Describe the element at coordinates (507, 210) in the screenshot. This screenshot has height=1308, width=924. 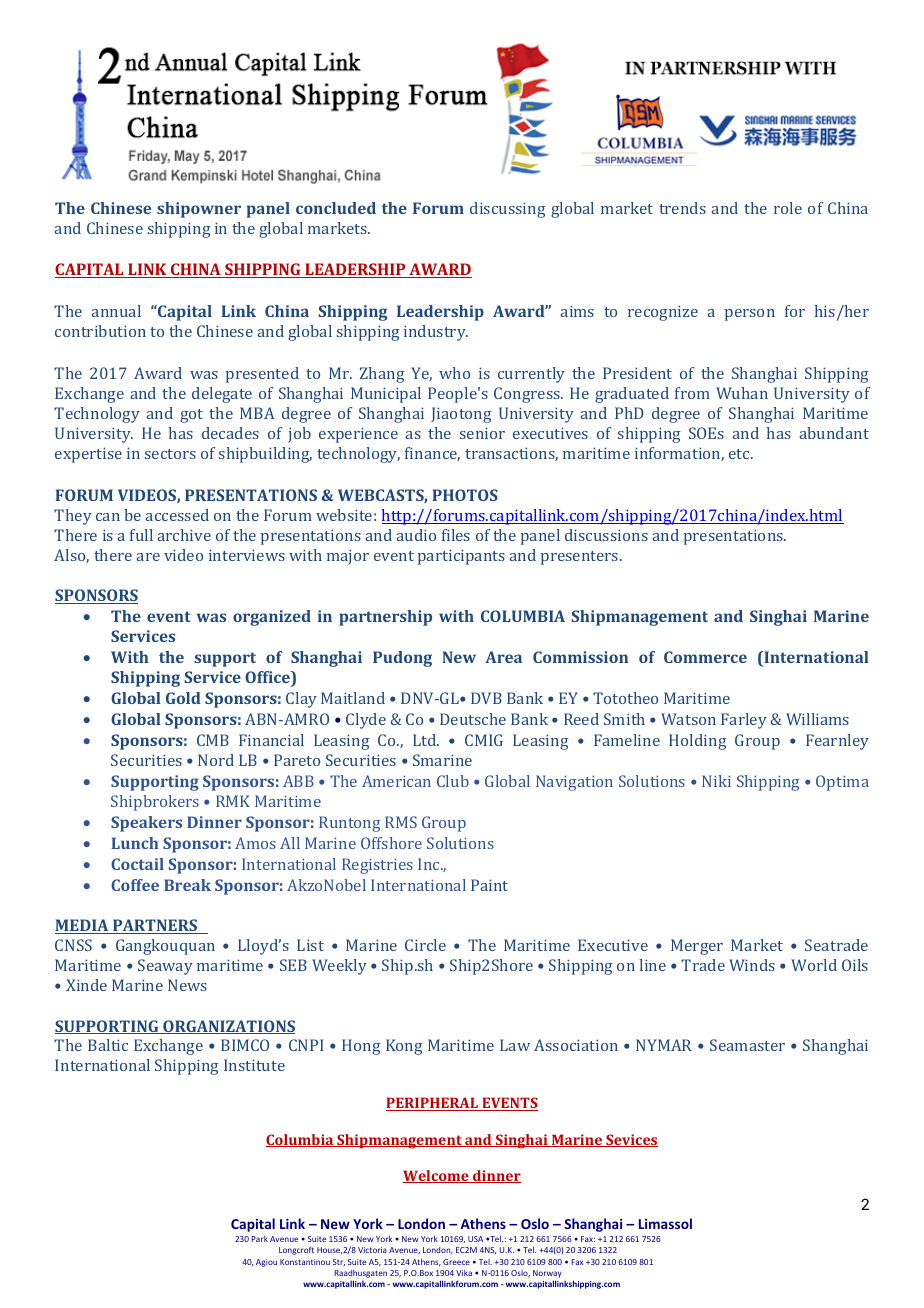
I see `discussing` at that location.
